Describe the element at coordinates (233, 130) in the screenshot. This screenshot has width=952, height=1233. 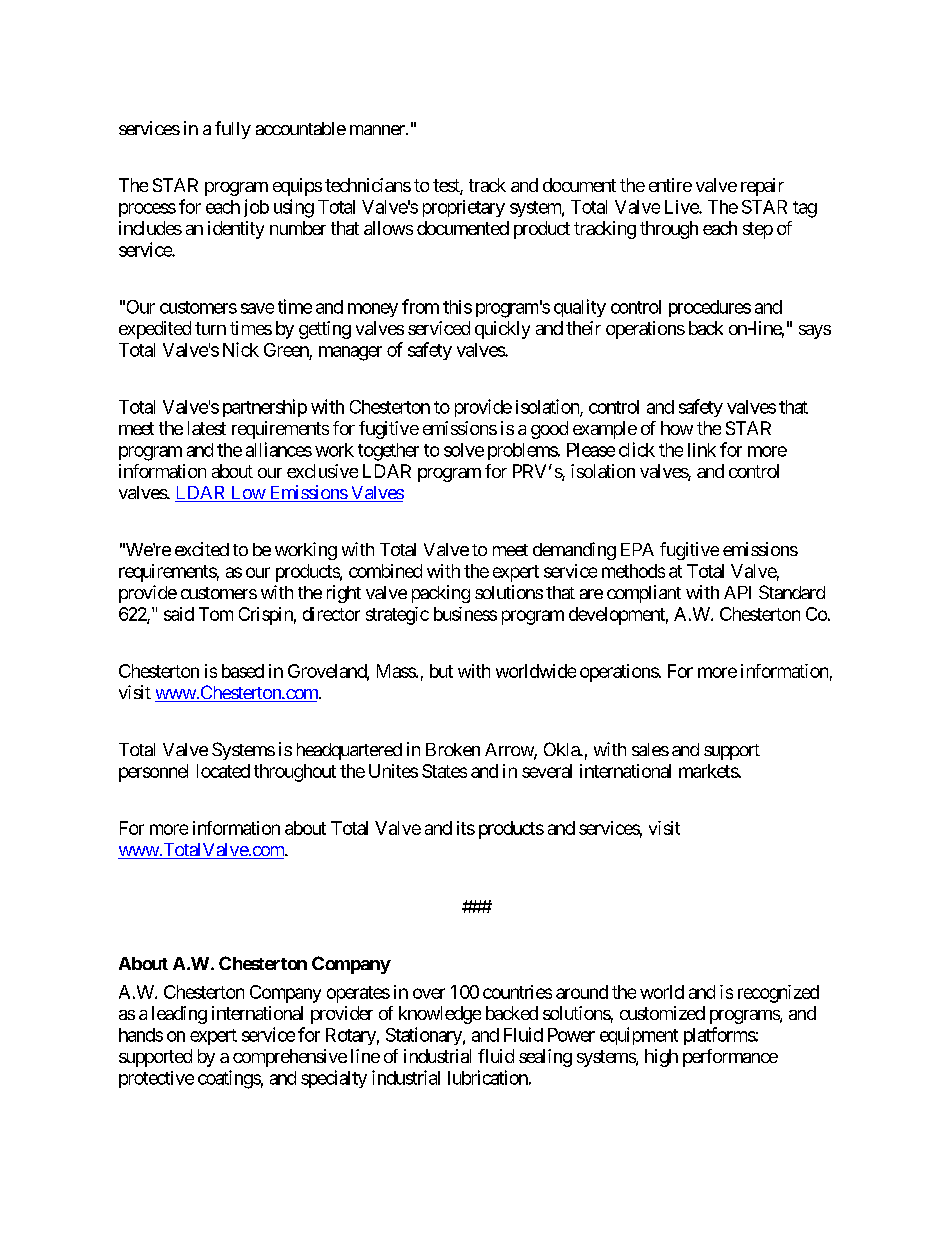
I see `fully` at that location.
